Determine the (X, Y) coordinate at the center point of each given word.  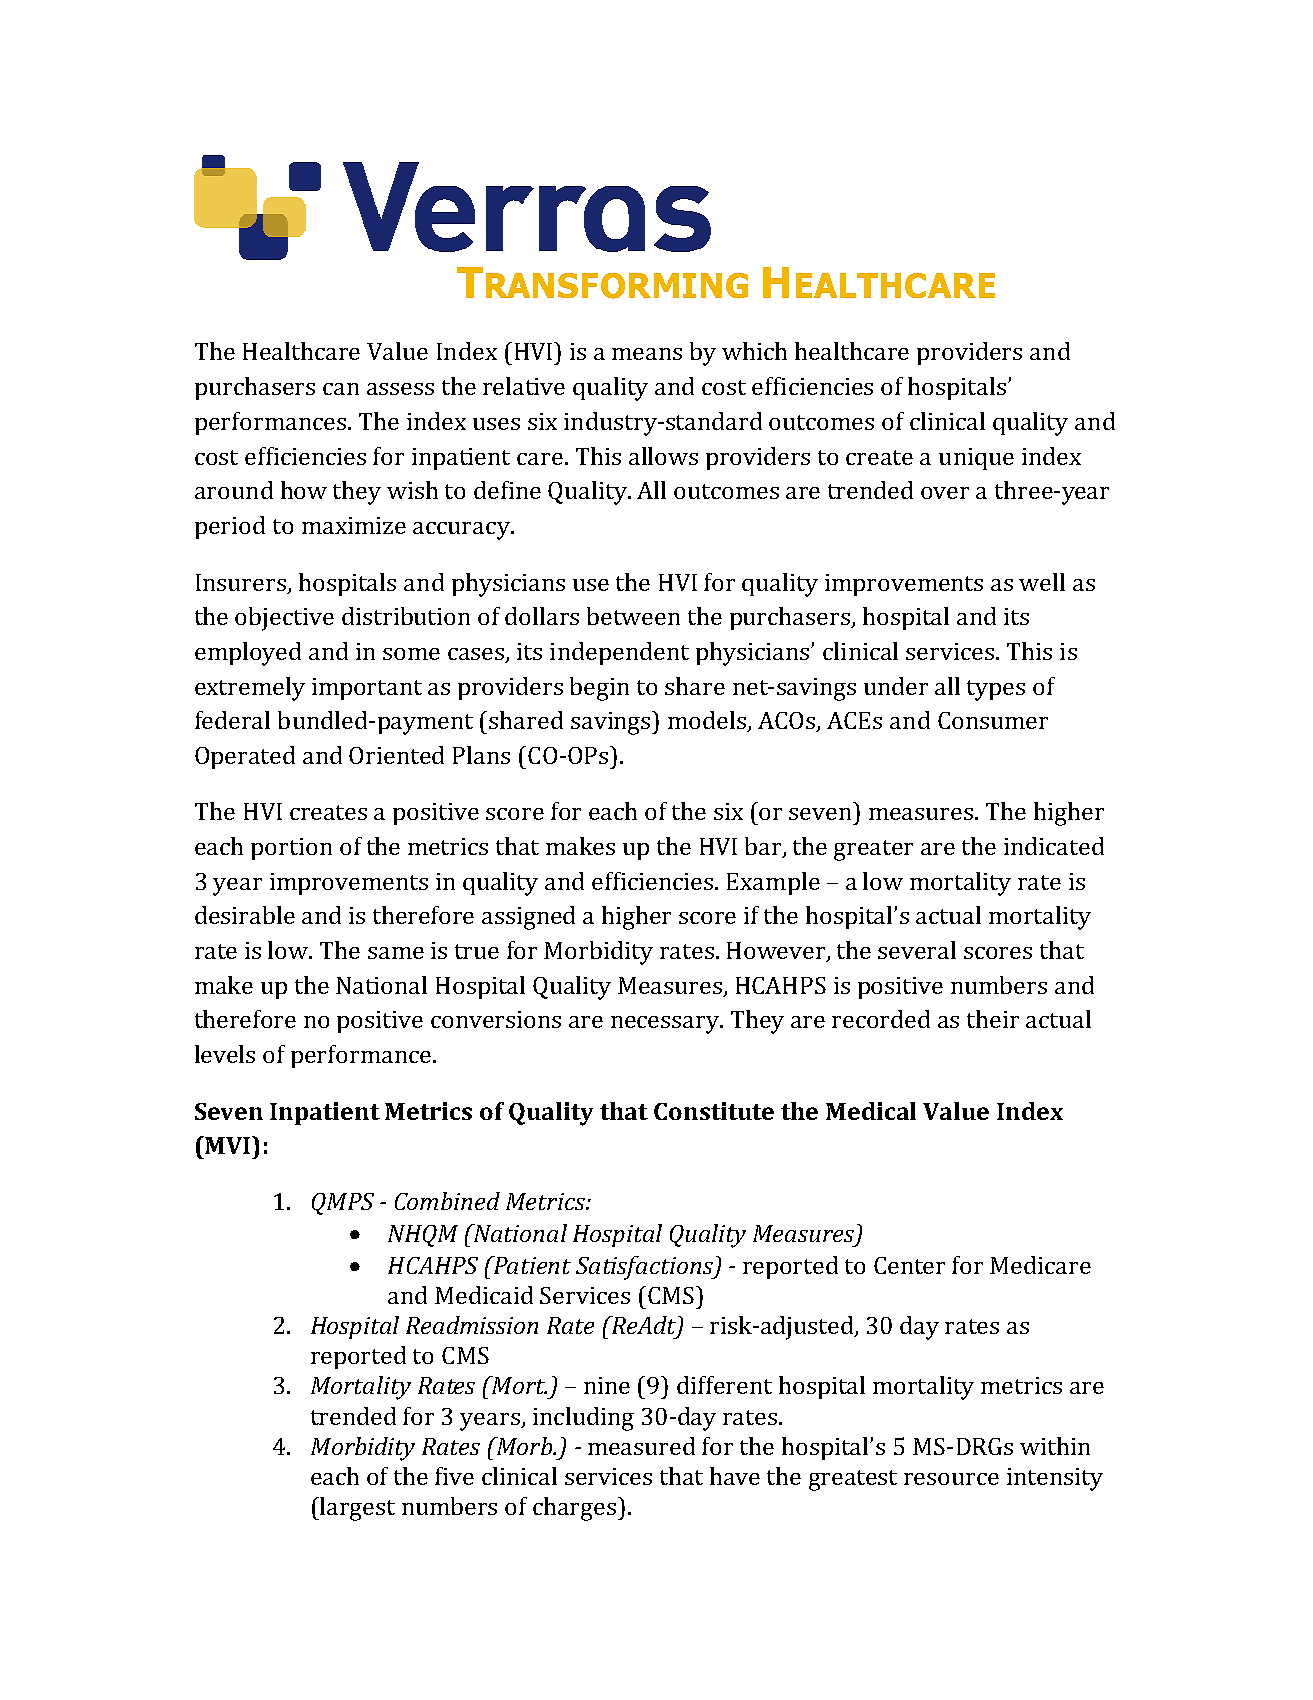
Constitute (714, 1111)
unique (976, 459)
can (341, 389)
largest (356, 1509)
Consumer (993, 720)
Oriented (396, 755)
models (708, 721)
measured (641, 1446)
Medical (871, 1111)
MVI (229, 1145)
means (647, 354)
